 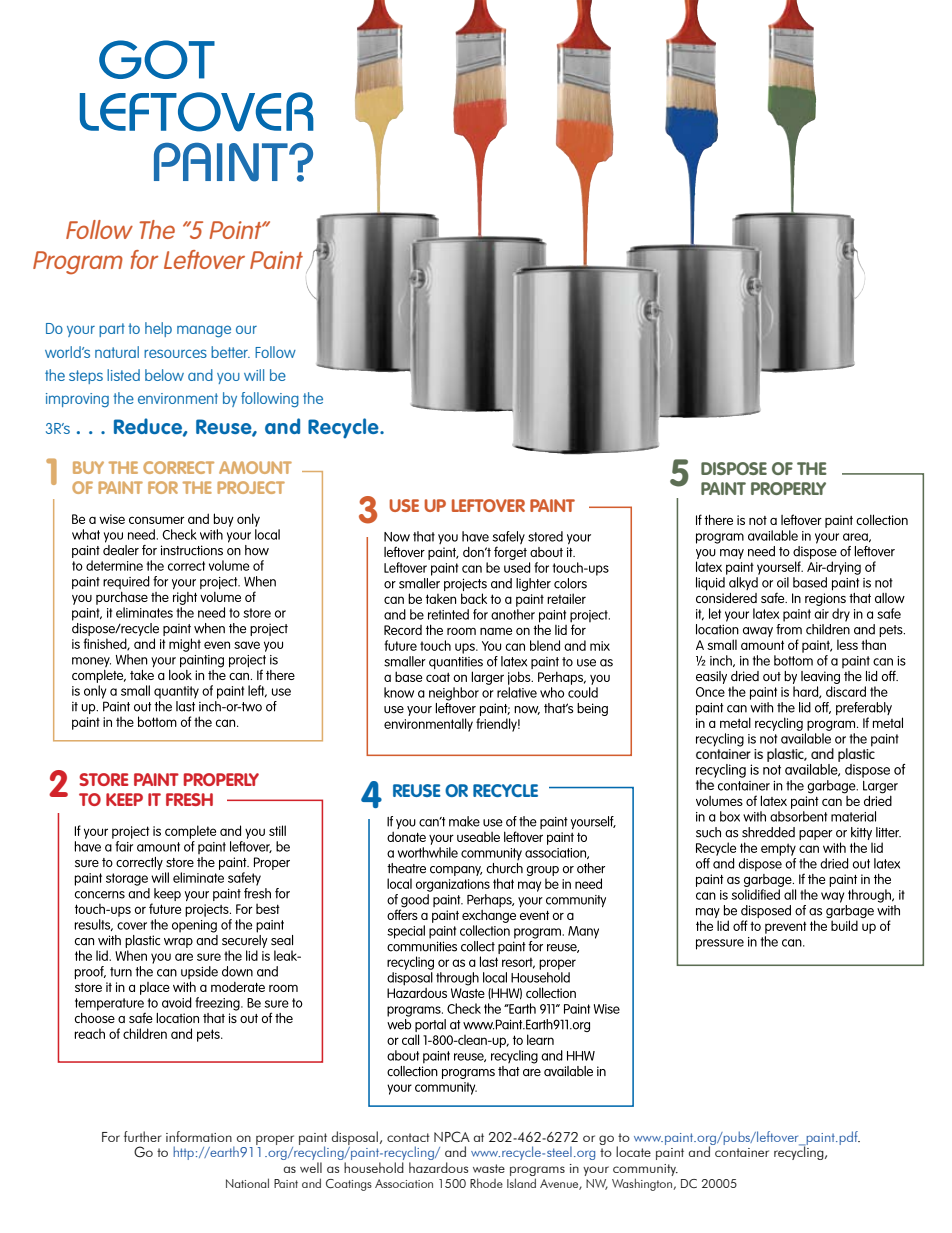 What do you see at coordinates (178, 467) in the screenshot?
I see `CORRECT` at bounding box center [178, 467].
